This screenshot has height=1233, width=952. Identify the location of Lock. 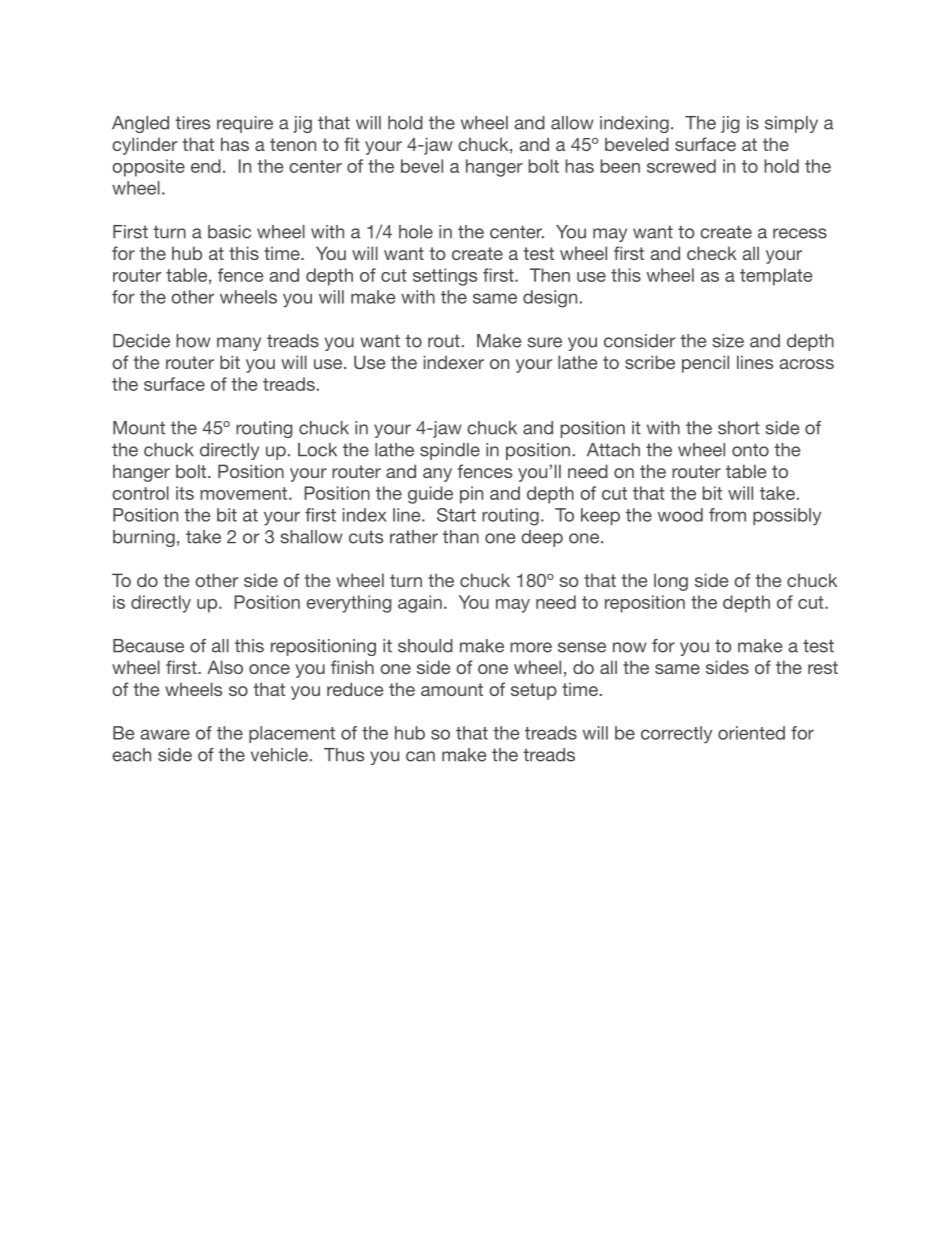
(317, 450).
